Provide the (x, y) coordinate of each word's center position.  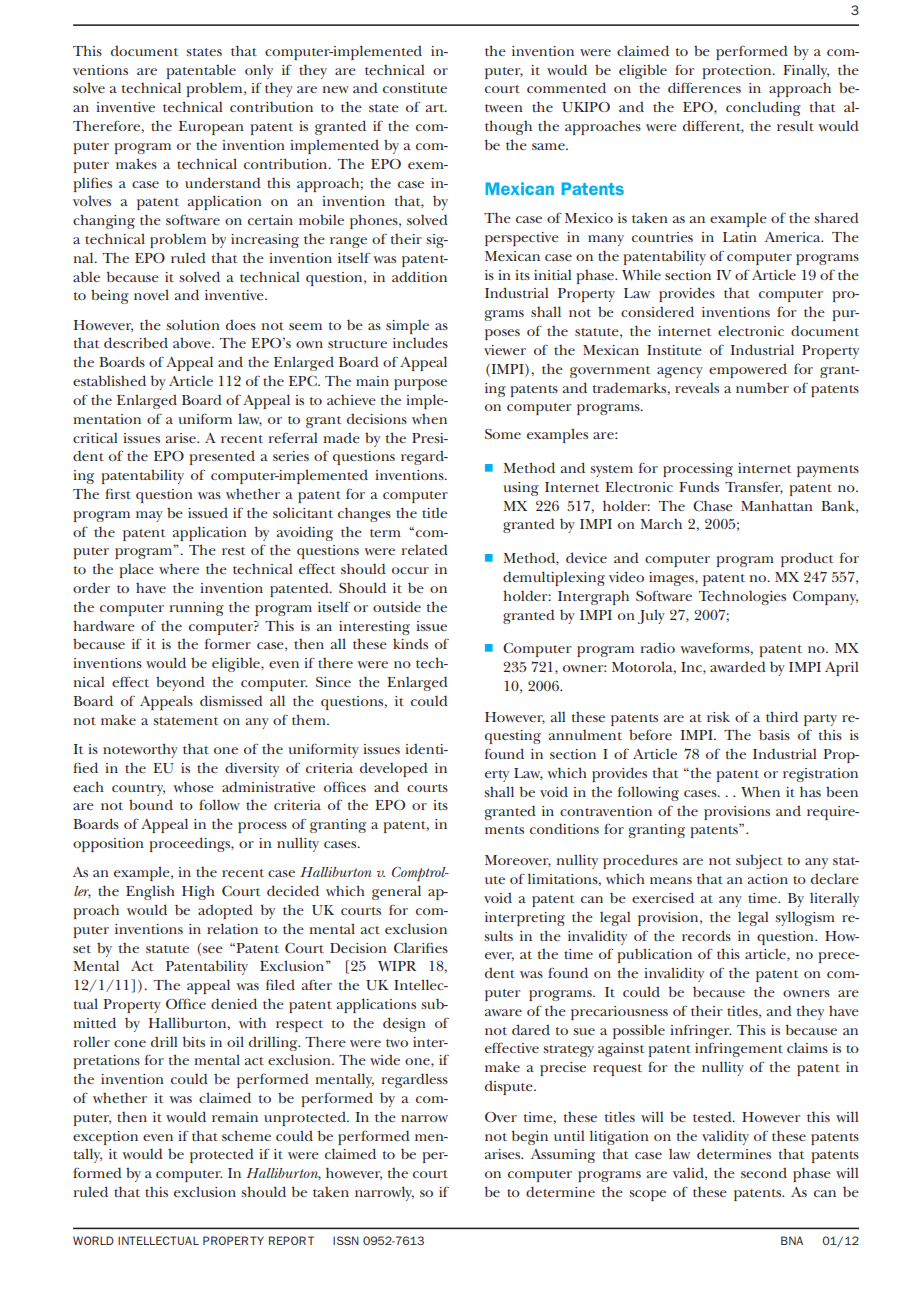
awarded (738, 666)
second (764, 1172)
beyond (180, 683)
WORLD (93, 1240)
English (150, 892)
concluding (763, 108)
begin (530, 1137)
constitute (415, 88)
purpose (420, 384)
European (211, 128)
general (396, 892)
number (762, 387)
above (193, 342)
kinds (410, 643)
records (706, 935)
